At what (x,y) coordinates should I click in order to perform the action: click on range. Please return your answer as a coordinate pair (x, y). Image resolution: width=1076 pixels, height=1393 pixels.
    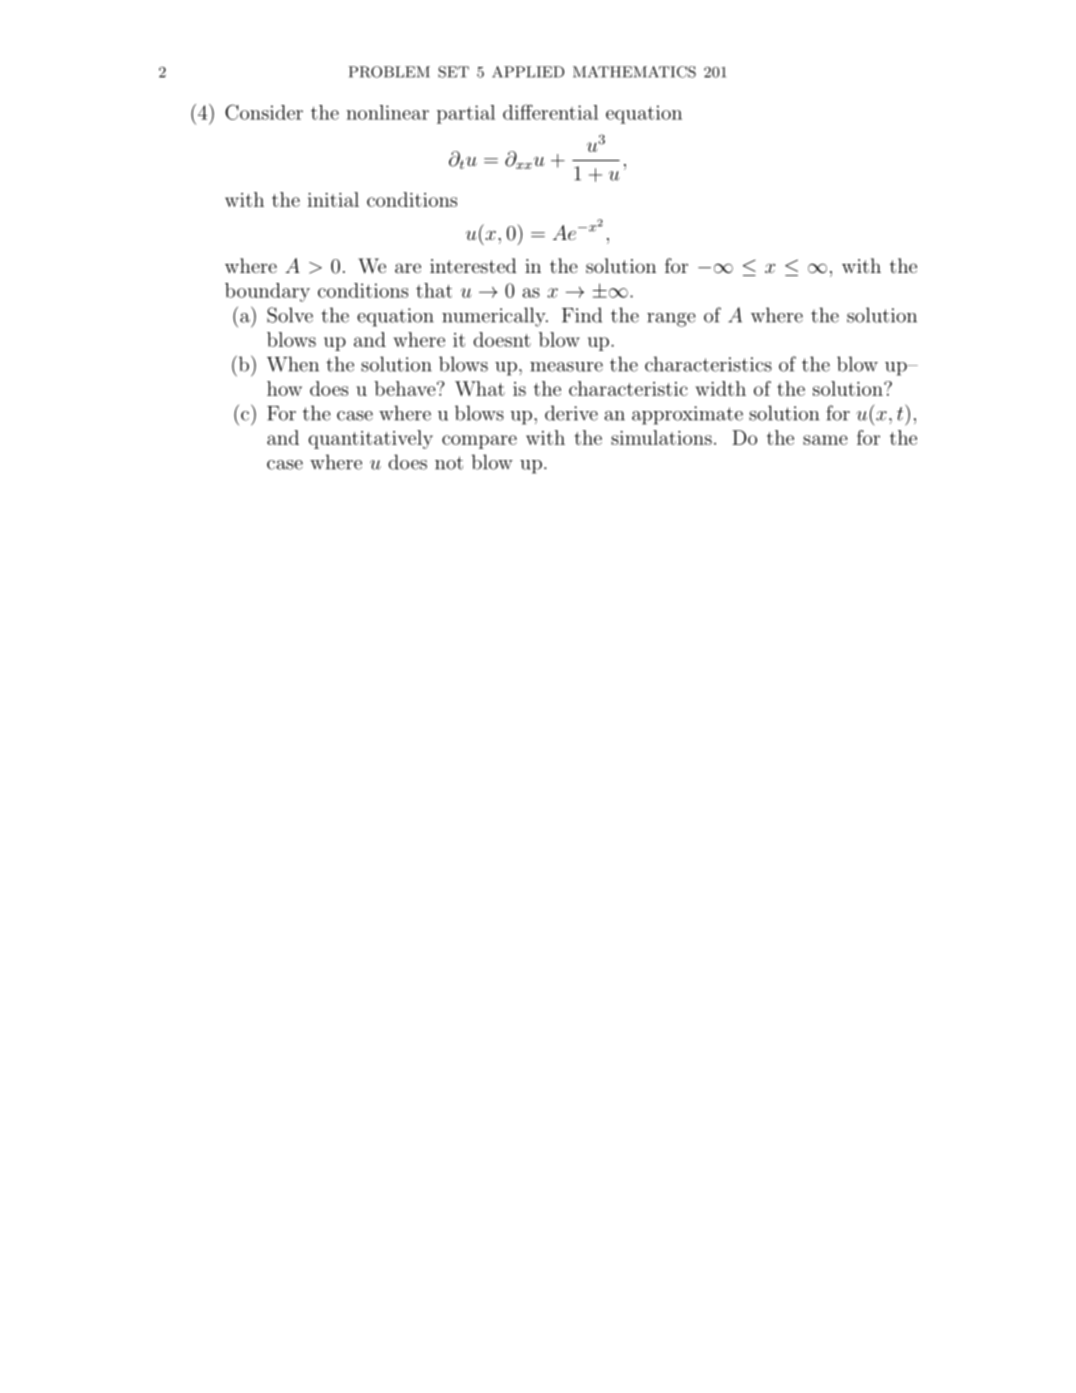
    Looking at the image, I should click on (671, 320).
